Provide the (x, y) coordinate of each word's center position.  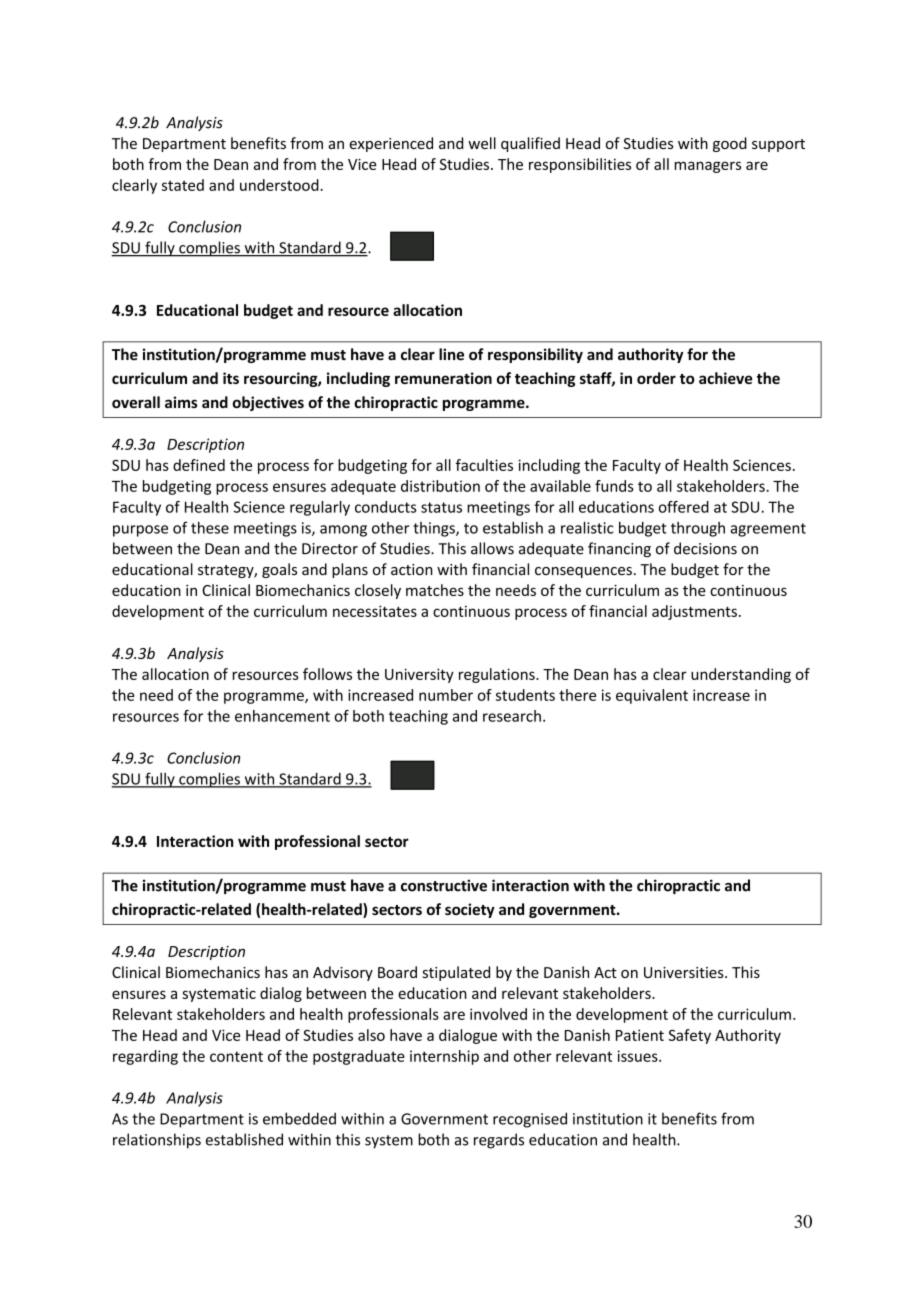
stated (183, 185)
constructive (444, 885)
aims (181, 402)
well (482, 143)
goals (279, 570)
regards (499, 1141)
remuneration (443, 378)
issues (639, 1056)
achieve (725, 378)
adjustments (694, 612)
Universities (685, 972)
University (419, 675)
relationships (157, 1141)
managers (708, 167)
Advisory (343, 973)
